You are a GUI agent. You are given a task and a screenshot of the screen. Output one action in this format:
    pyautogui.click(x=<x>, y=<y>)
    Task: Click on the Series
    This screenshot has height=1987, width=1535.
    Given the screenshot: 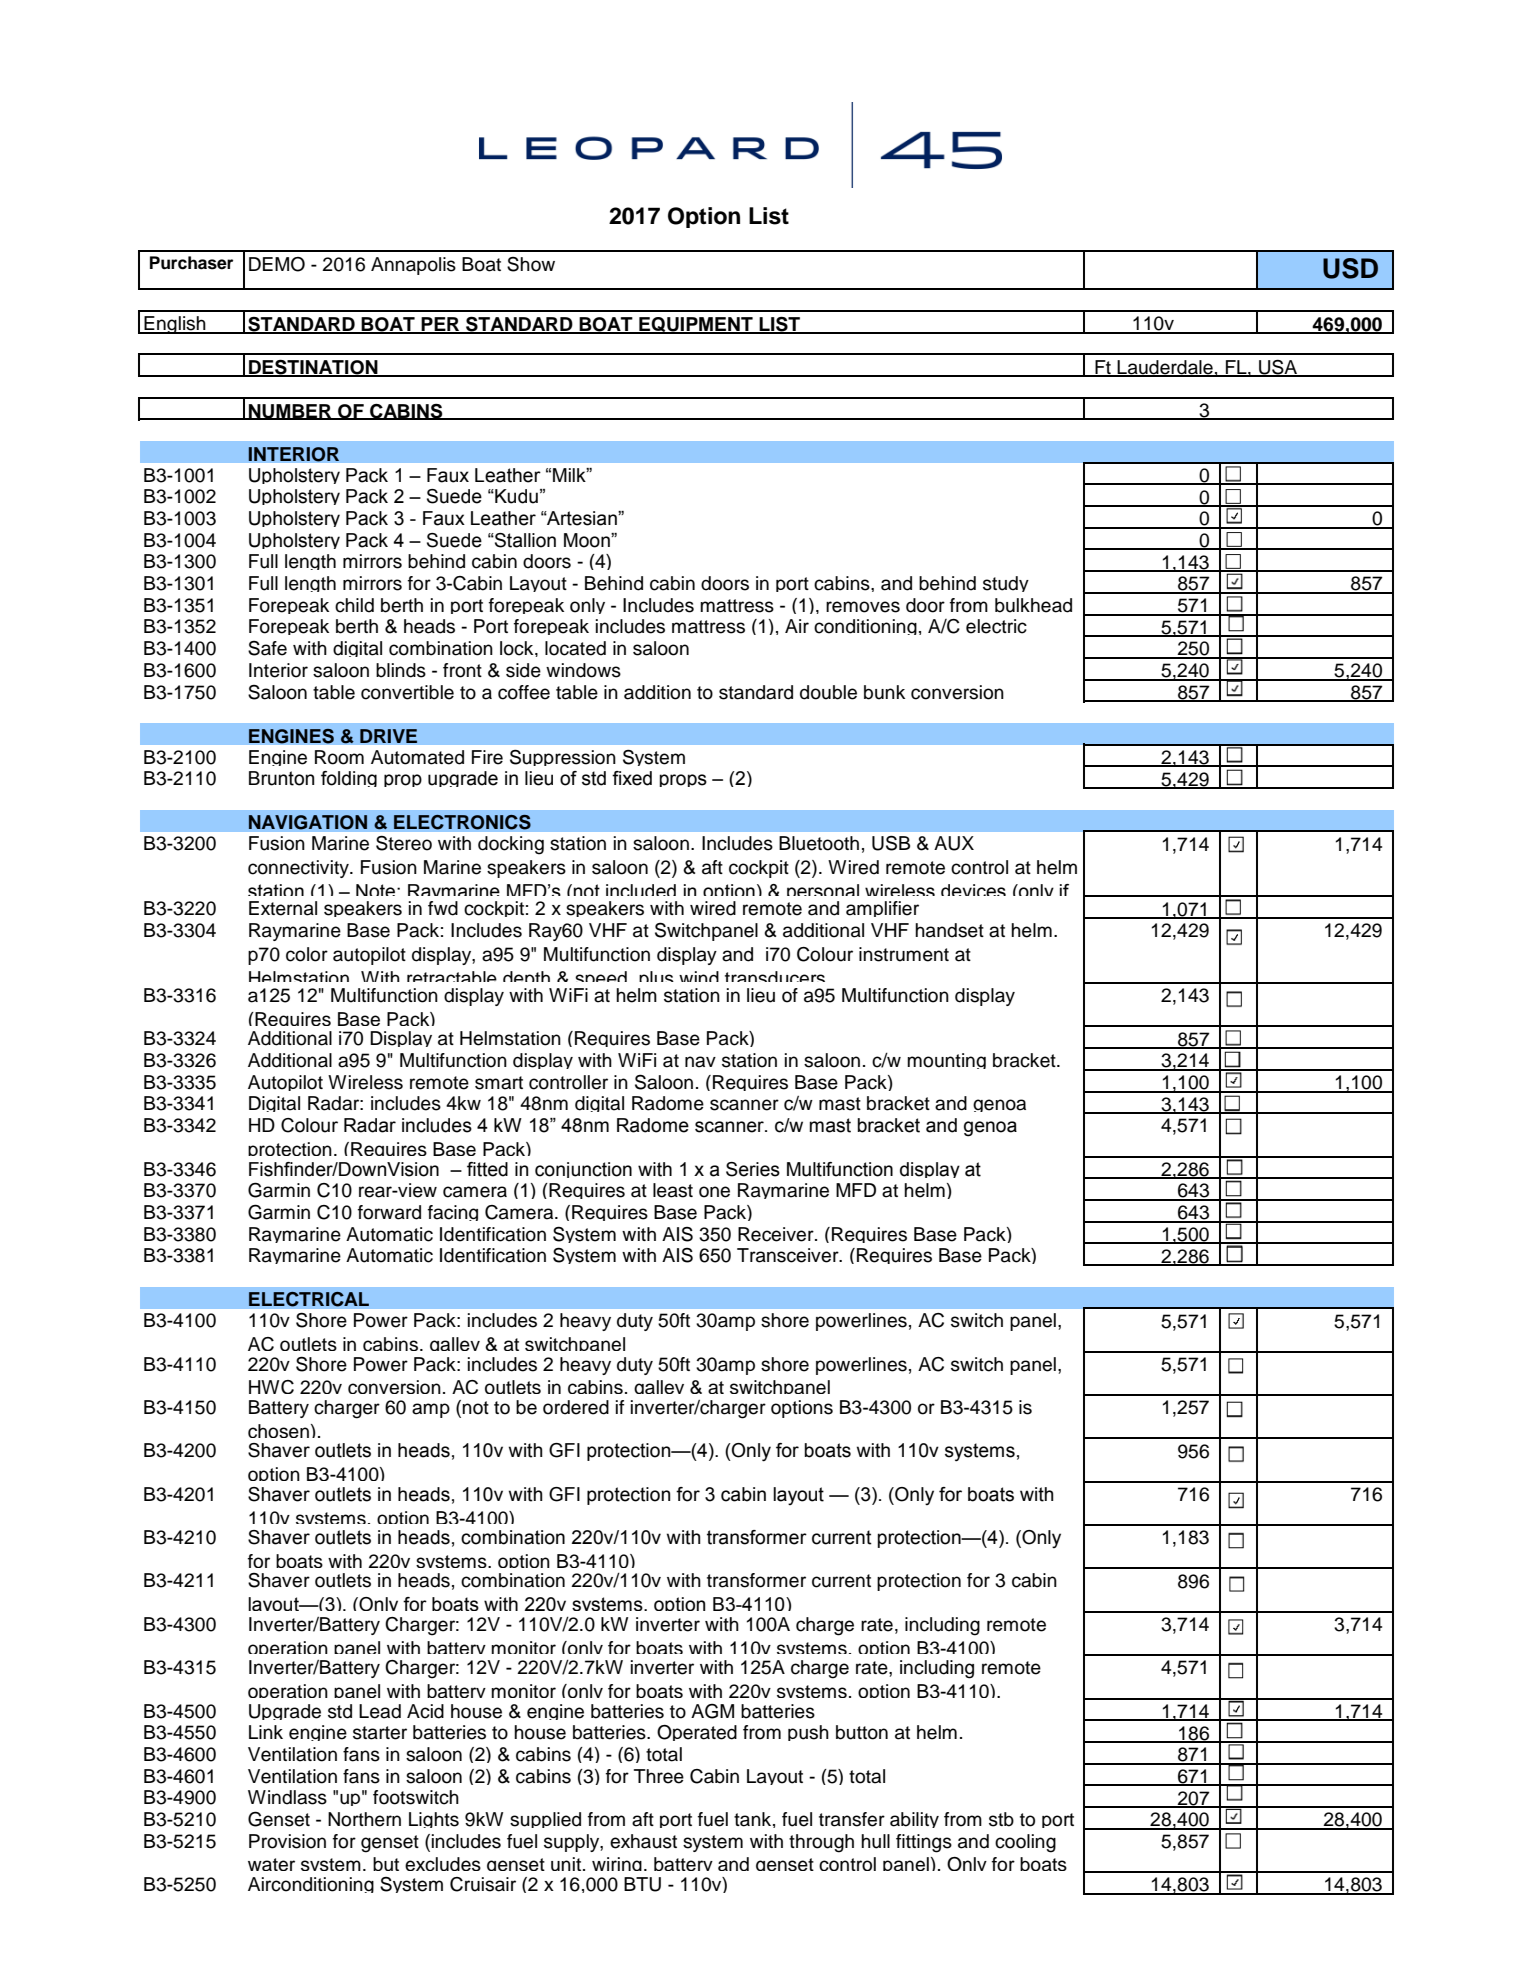 What is the action you would take?
    pyautogui.click(x=753, y=1169)
